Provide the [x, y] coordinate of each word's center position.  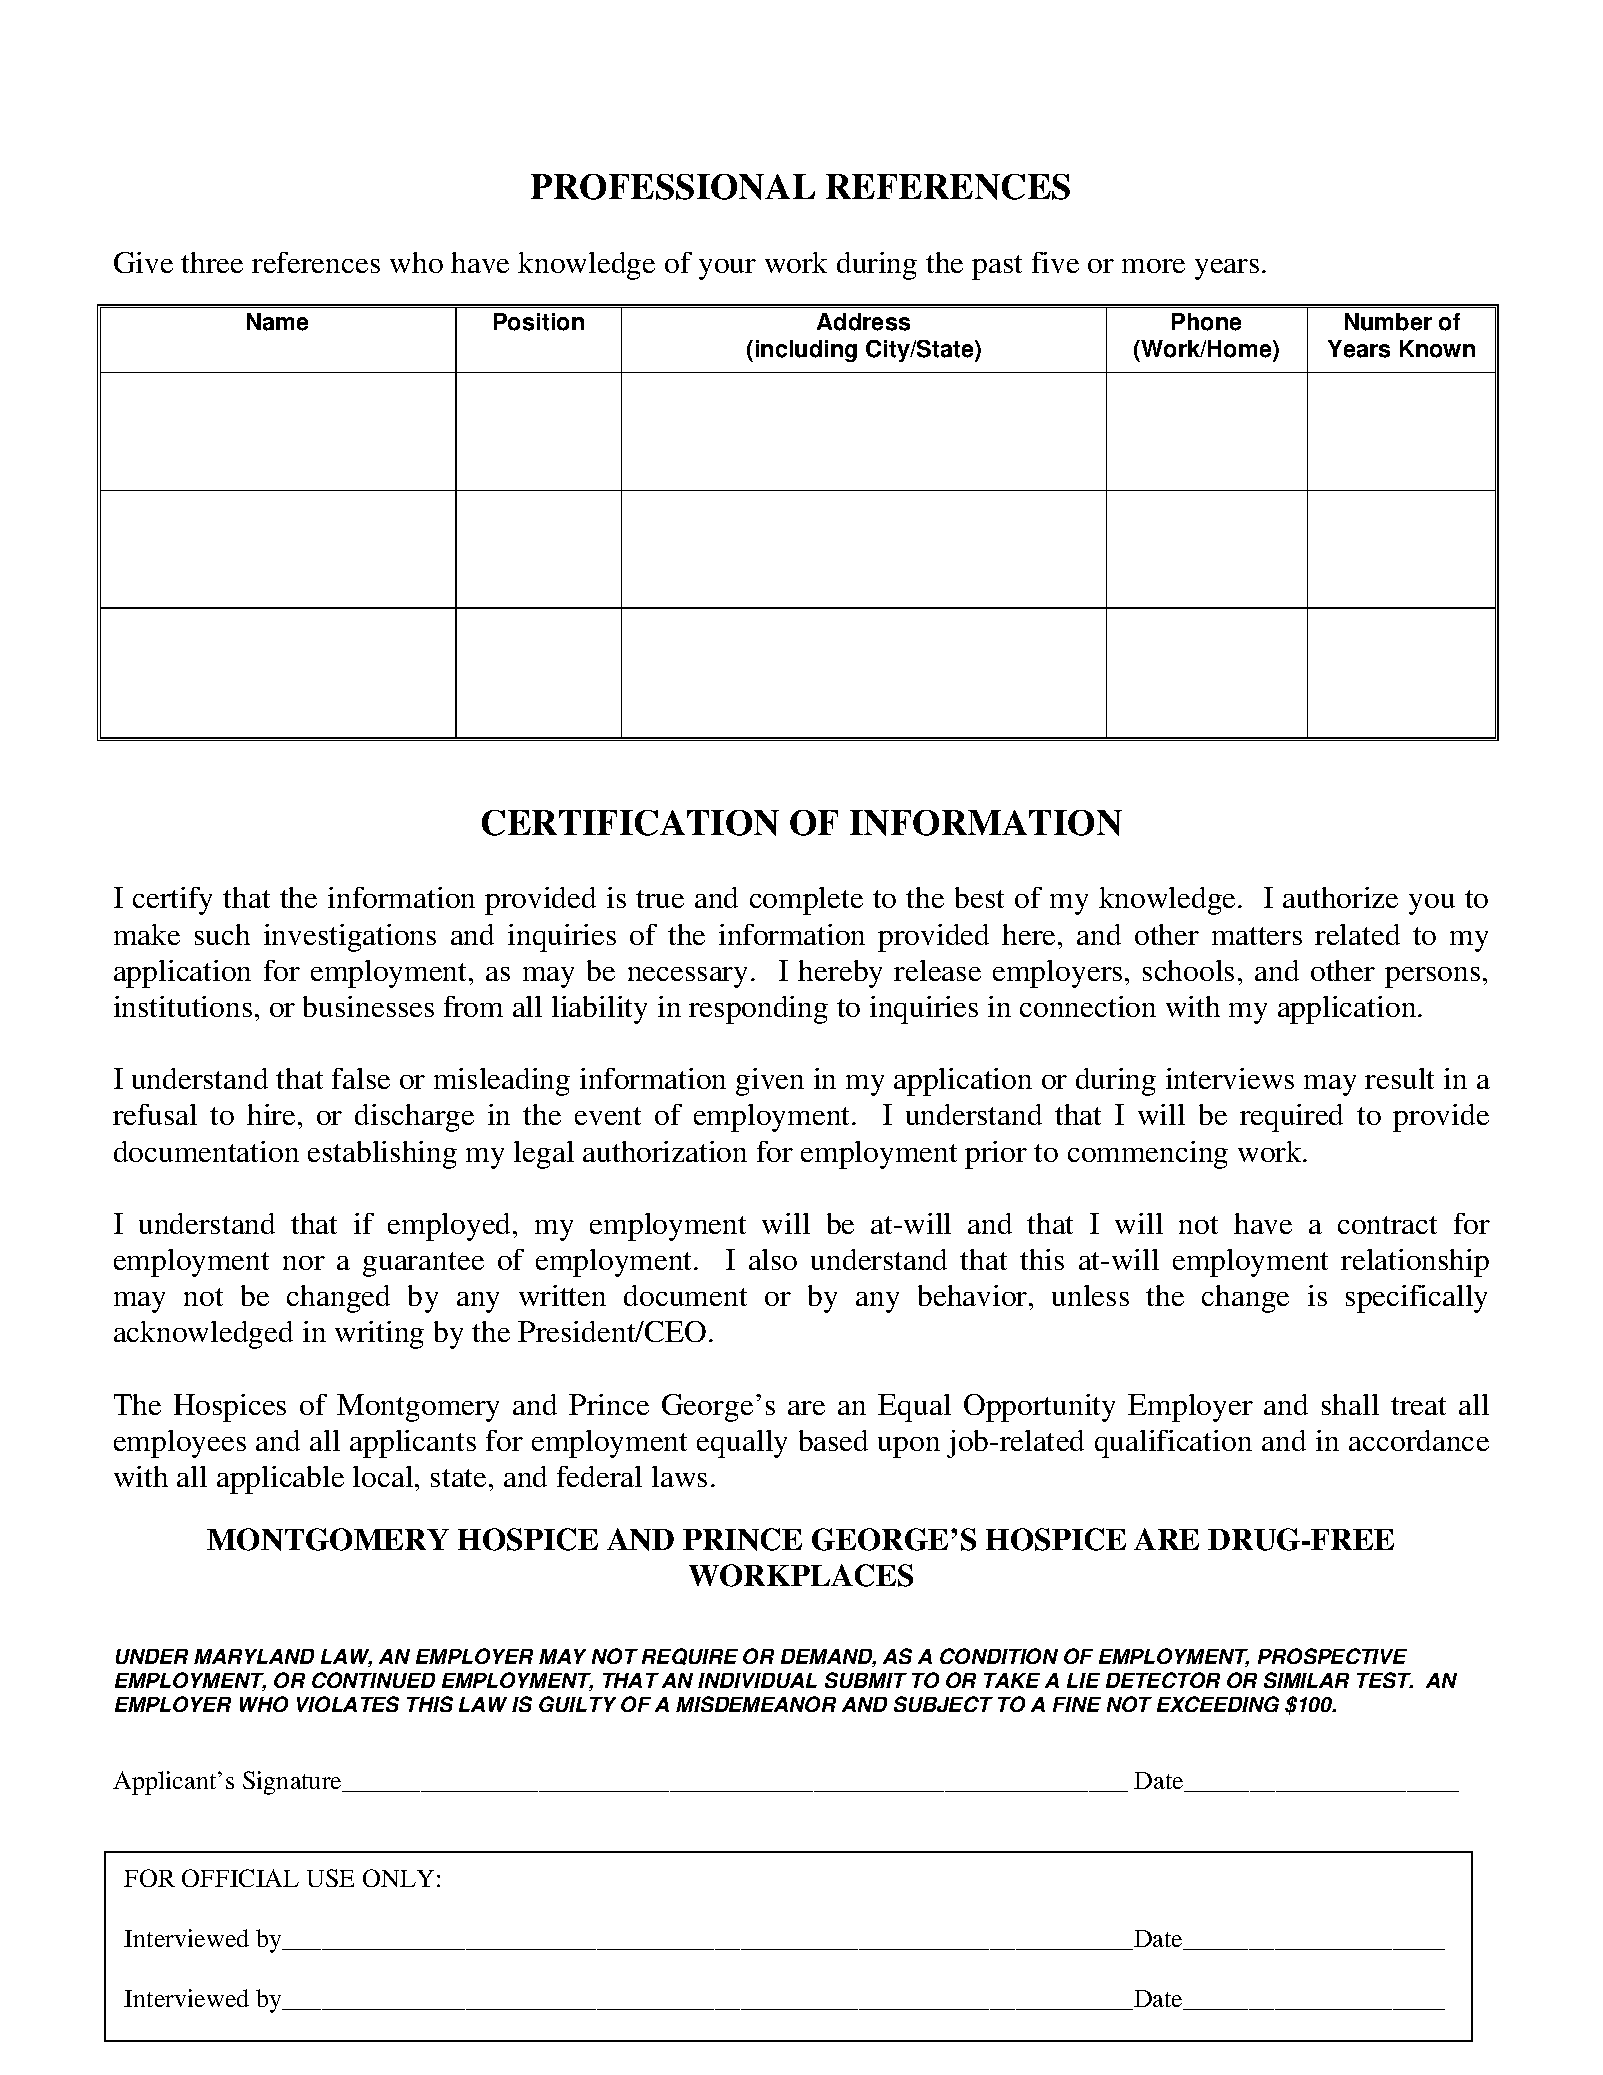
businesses [368, 1006]
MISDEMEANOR [756, 1704]
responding [758, 1010]
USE [330, 1878]
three [212, 262]
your [727, 269]
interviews [1230, 1078]
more [1153, 266]
